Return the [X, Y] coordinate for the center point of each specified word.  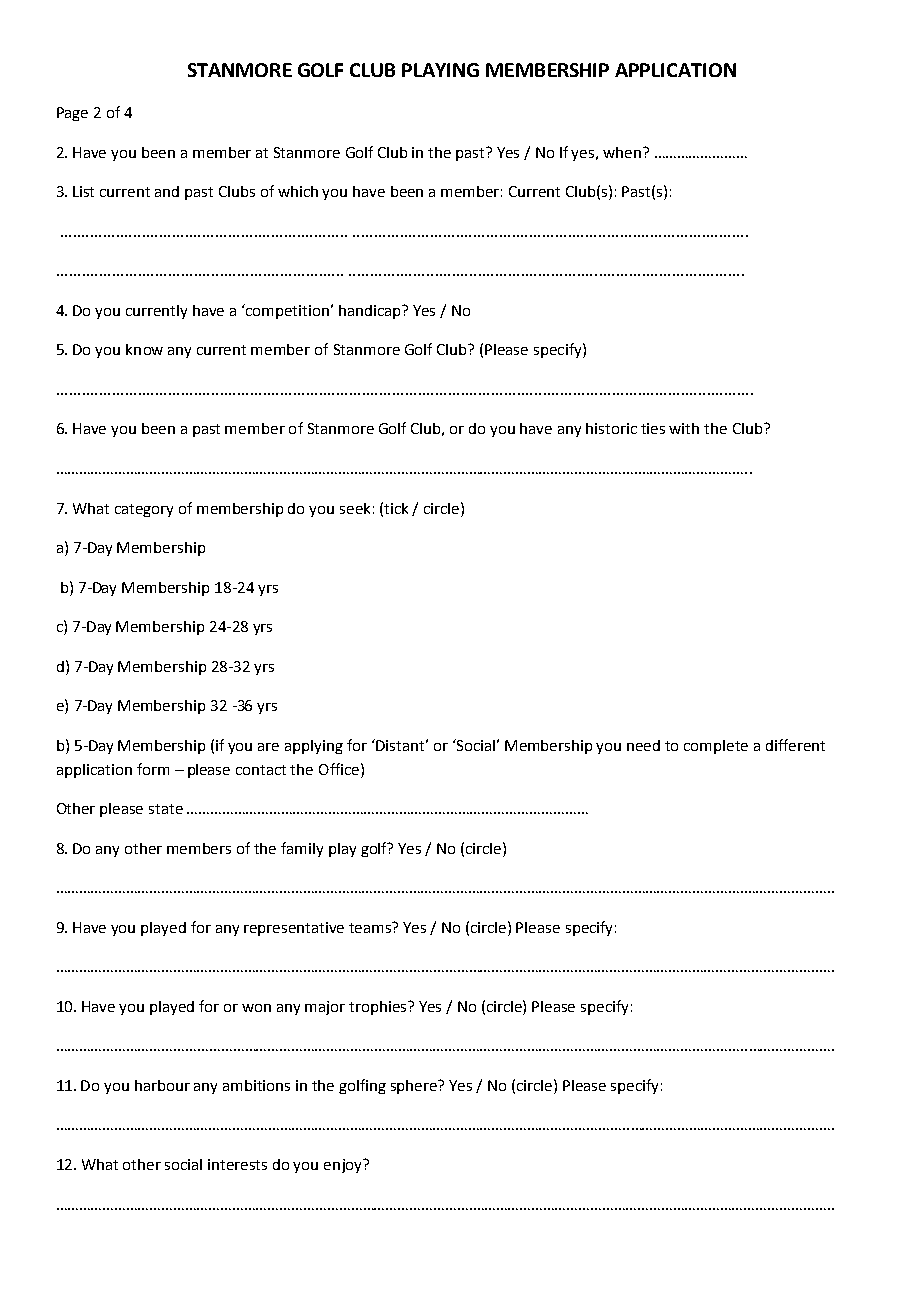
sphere [415, 1087]
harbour [162, 1085]
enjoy [344, 1166]
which [298, 191]
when [622, 152]
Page [72, 114]
